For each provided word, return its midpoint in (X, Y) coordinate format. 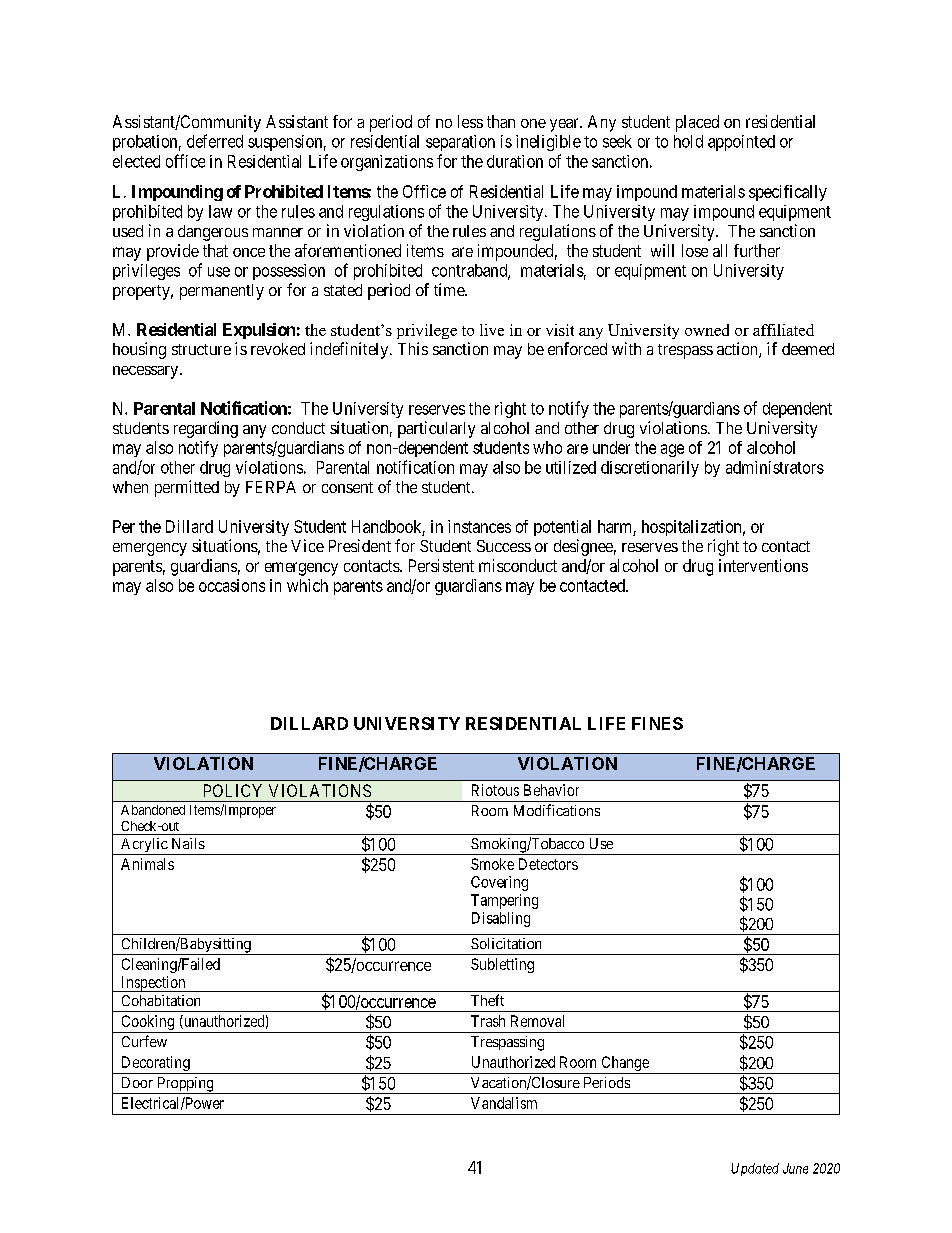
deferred (215, 141)
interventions (763, 565)
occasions (232, 585)
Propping (185, 1085)
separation (460, 143)
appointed (741, 143)
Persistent (441, 565)
